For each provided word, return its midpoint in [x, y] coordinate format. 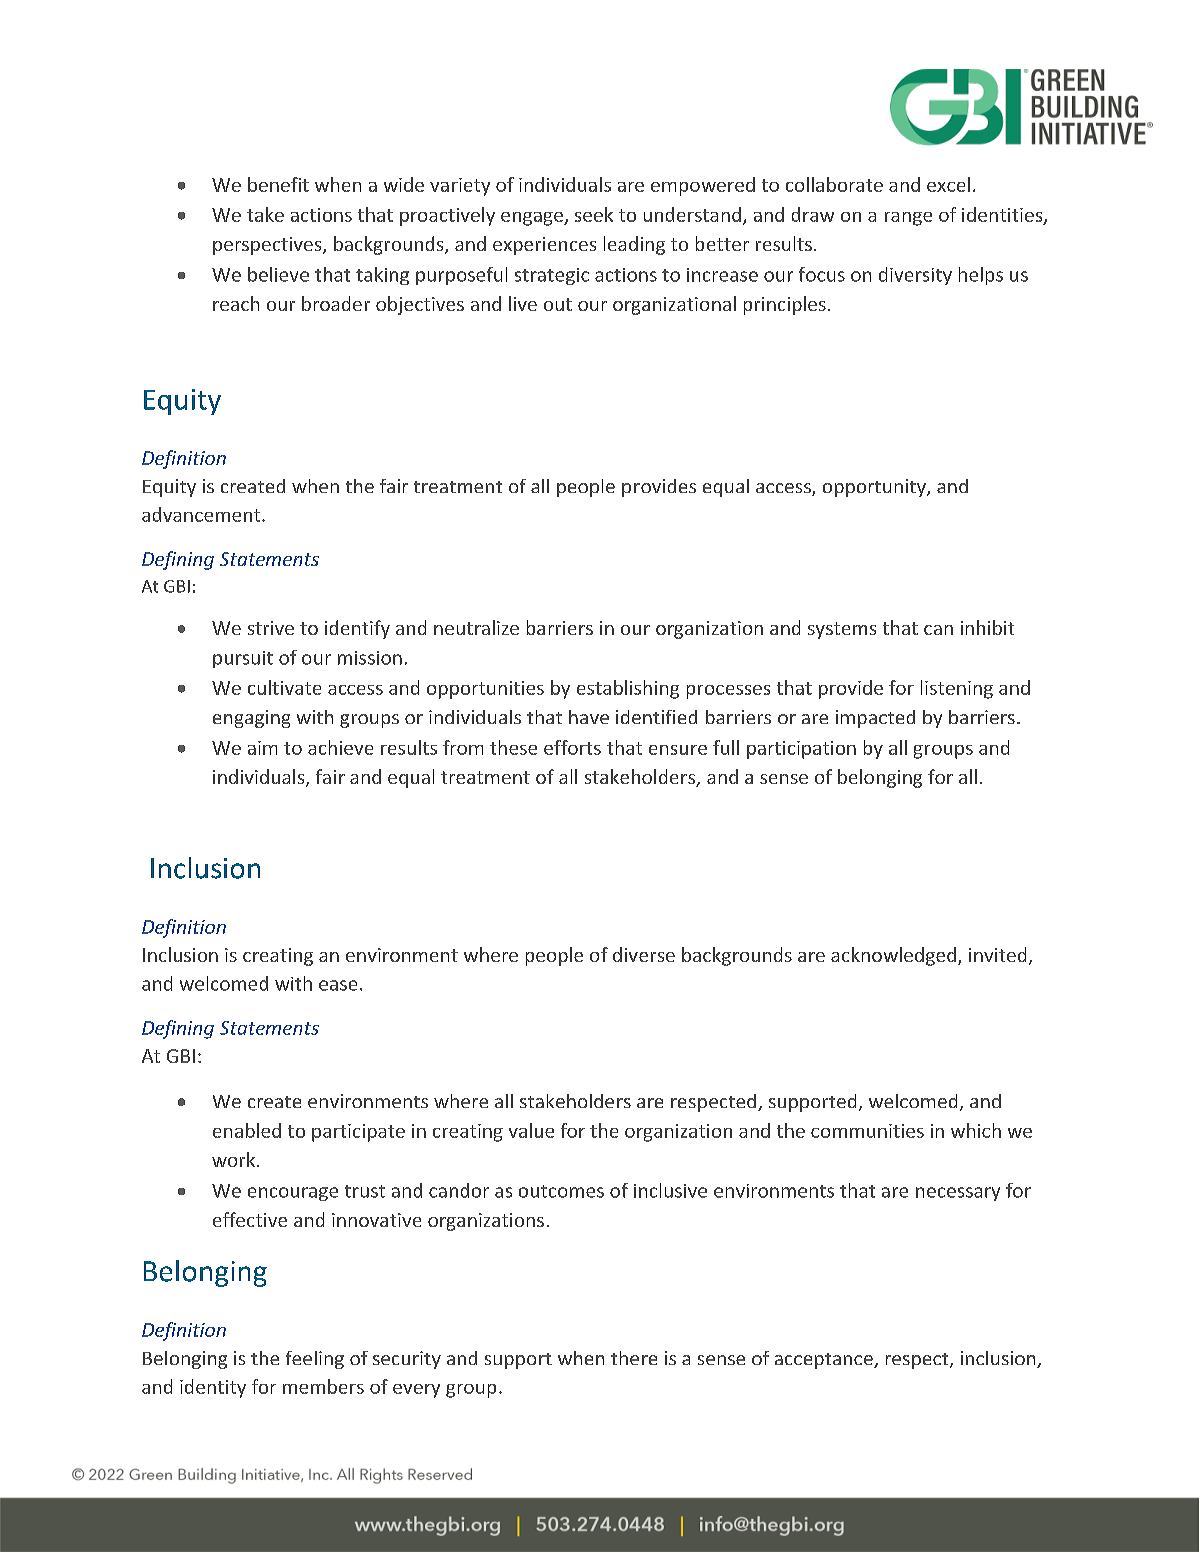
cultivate [284, 687]
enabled [247, 1130]
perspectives [268, 246]
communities [867, 1131]
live [523, 303]
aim [262, 748]
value [531, 1130]
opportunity [875, 488]
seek [594, 214]
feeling [315, 1360]
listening [957, 689]
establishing [628, 689]
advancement [201, 514]
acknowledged [893, 956]
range [908, 219]
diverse [644, 954]
